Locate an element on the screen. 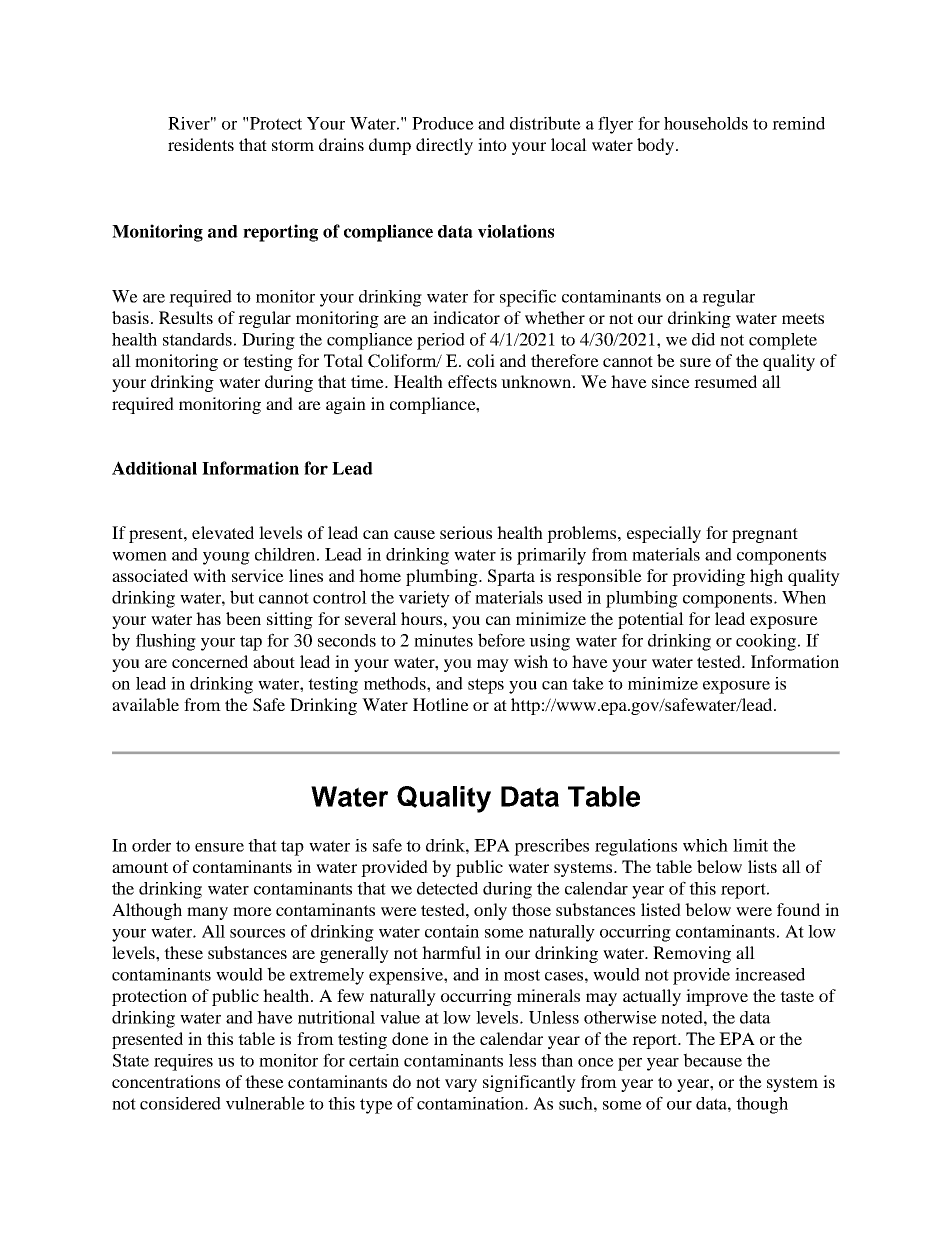  effects is located at coordinates (472, 381).
